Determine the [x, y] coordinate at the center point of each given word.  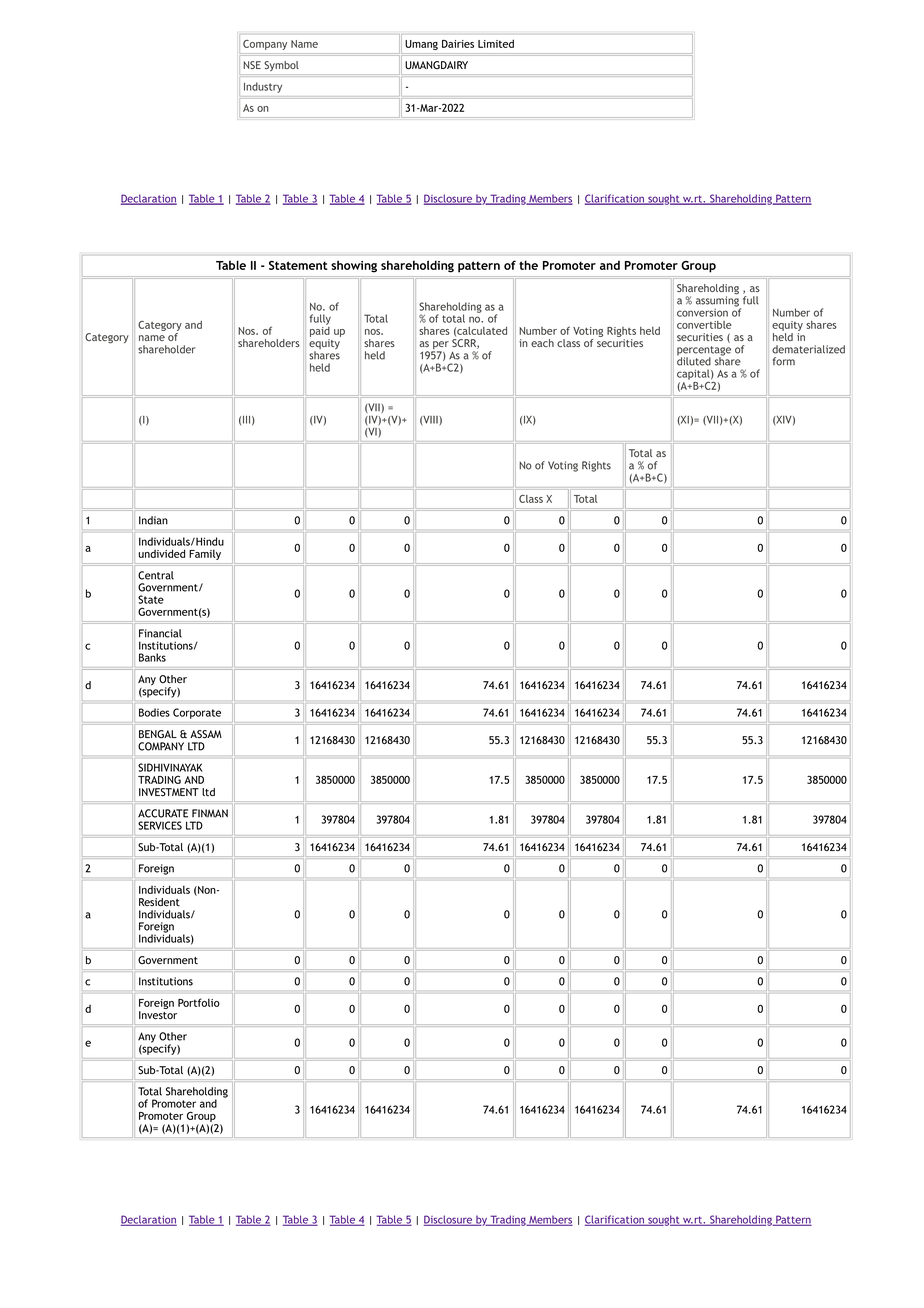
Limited [496, 43]
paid [320, 332]
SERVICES [160, 825]
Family [205, 555]
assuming [718, 301]
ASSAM [206, 734]
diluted [694, 360]
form [784, 361]
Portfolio [199, 1002]
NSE [252, 65]
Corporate [197, 713]
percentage [704, 352]
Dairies [458, 44]
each [542, 343]
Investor [158, 1015]
